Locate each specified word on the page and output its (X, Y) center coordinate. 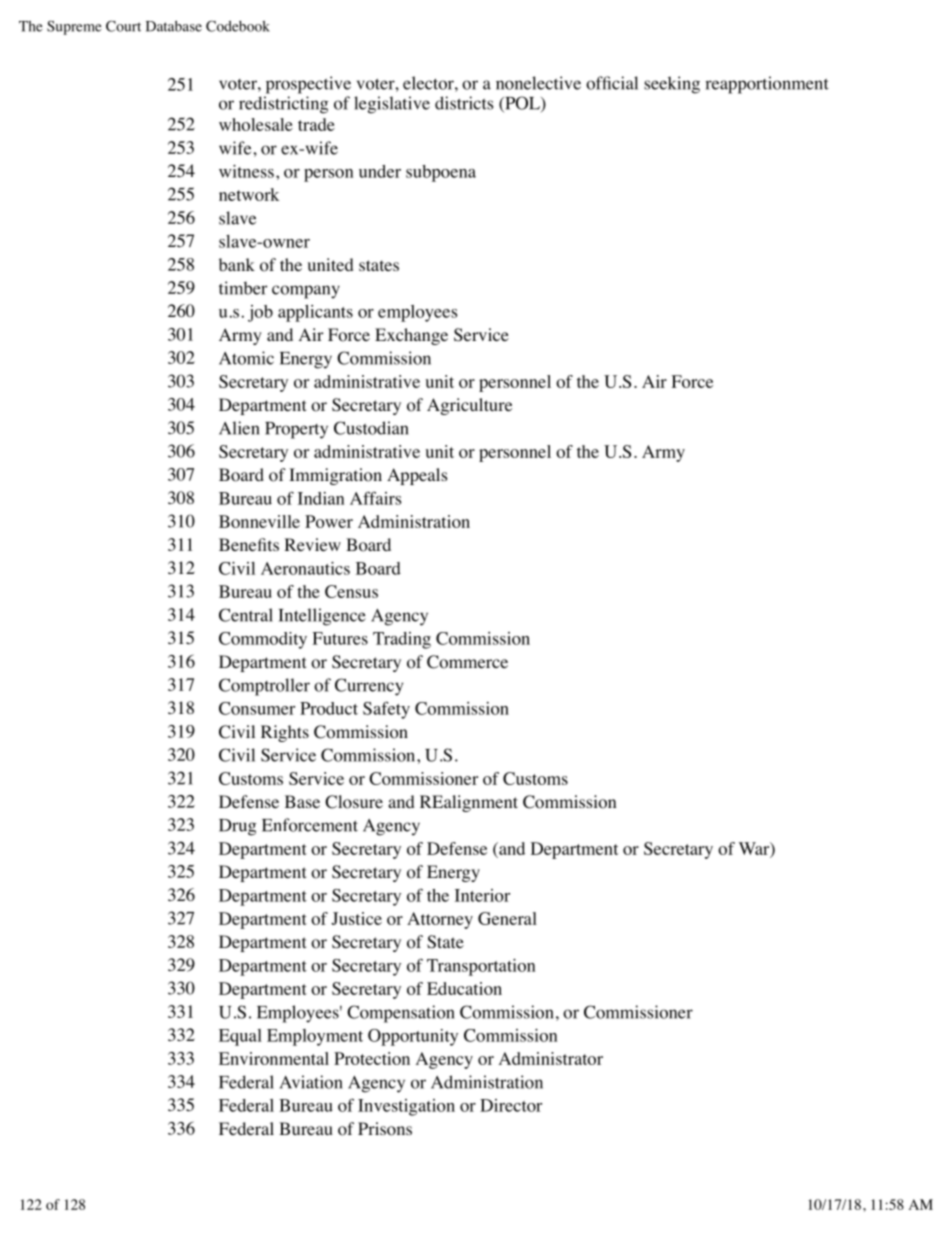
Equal (240, 1037)
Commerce (467, 662)
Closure (354, 802)
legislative (392, 105)
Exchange (411, 336)
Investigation (406, 1107)
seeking (672, 85)
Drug (238, 827)
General (507, 918)
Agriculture (469, 406)
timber (243, 288)
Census (351, 591)
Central (246, 615)
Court (123, 26)
